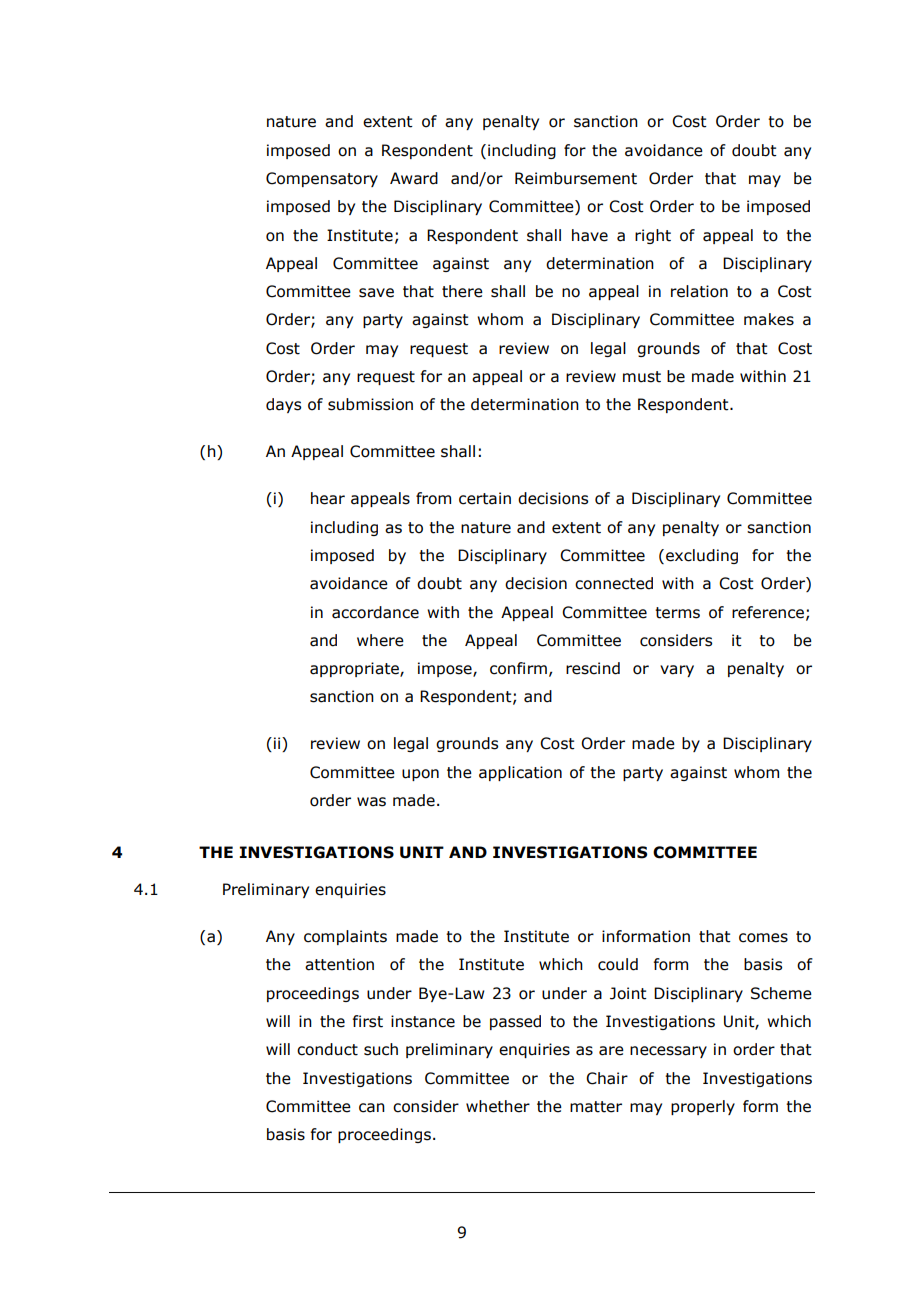  What do you see at coordinates (498, 1106) in the image?
I see `whether` at bounding box center [498, 1106].
